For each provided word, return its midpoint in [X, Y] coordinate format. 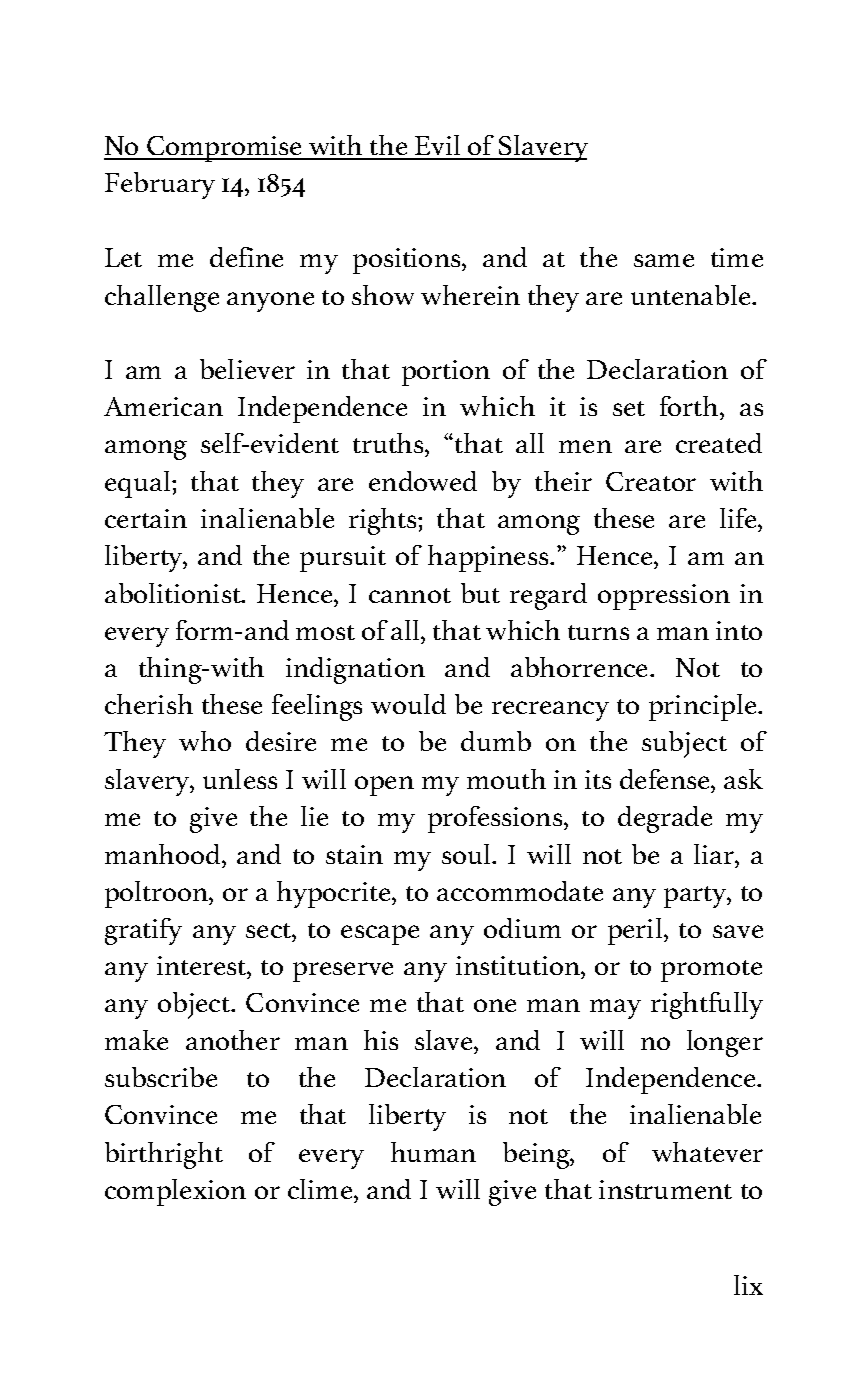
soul [468, 854]
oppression [664, 597]
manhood [164, 854]
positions [408, 261]
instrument [665, 1189]
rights [384, 521]
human [433, 1152]
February [160, 185]
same [664, 260]
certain [146, 518]
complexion [175, 1192]
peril [636, 931]
